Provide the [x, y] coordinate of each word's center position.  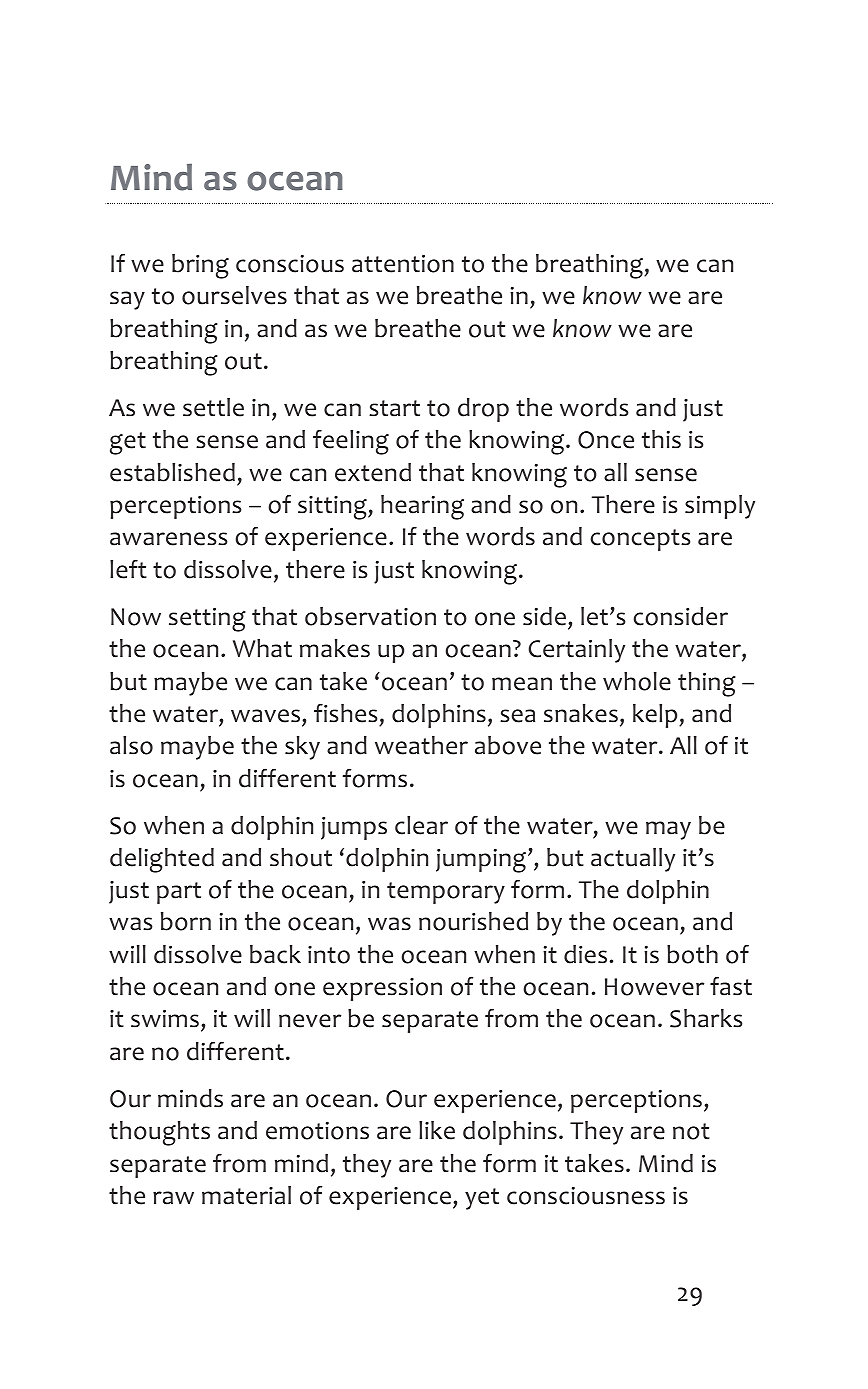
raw [173, 1198]
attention [403, 263]
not [691, 1131]
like [437, 1130]
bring [200, 266]
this [661, 439]
